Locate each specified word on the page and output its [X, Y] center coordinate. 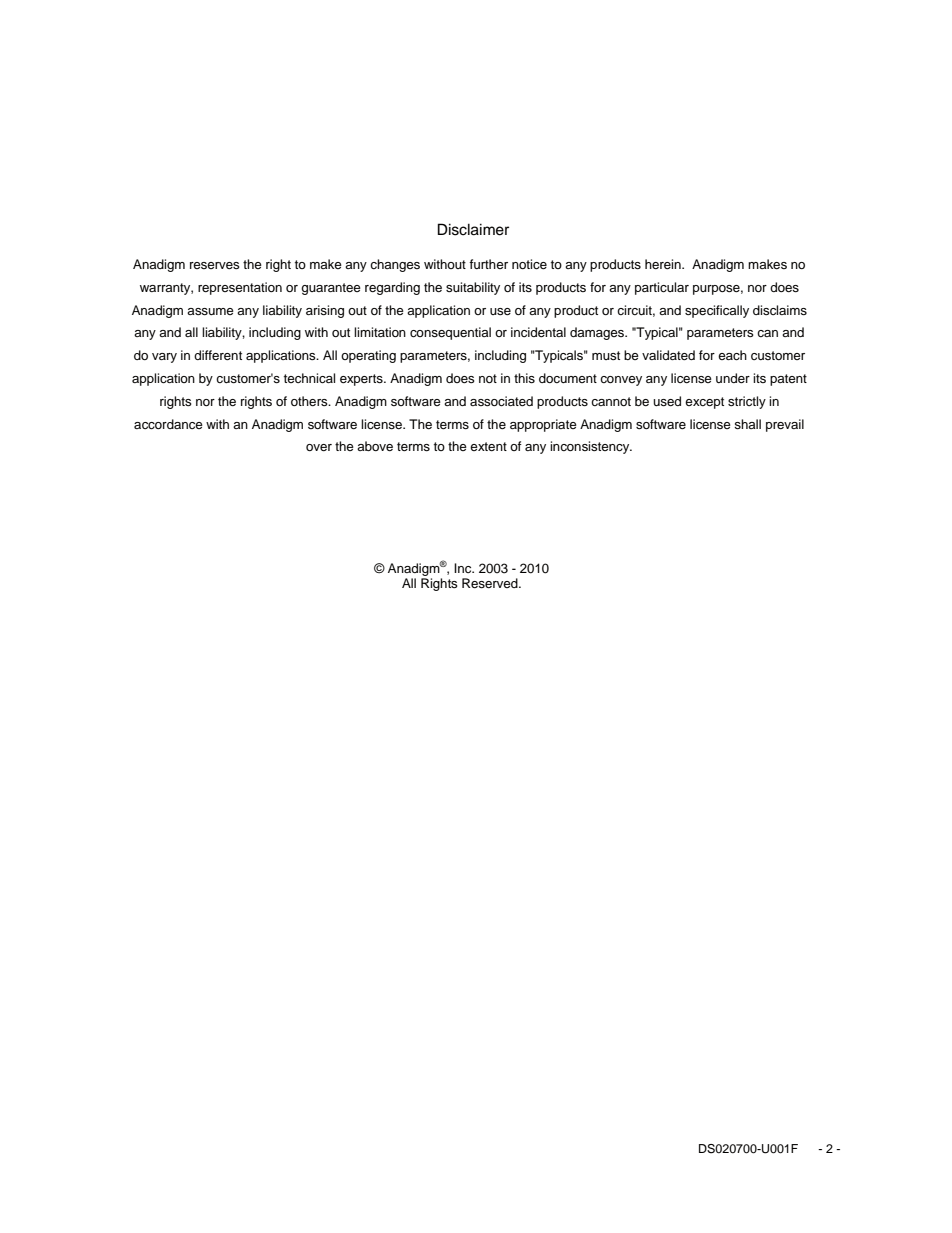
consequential [450, 333]
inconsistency [591, 447]
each [732, 355]
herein [664, 264]
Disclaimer [473, 229]
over [319, 447]
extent [488, 446]
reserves [215, 265]
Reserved [491, 583]
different [218, 355]
